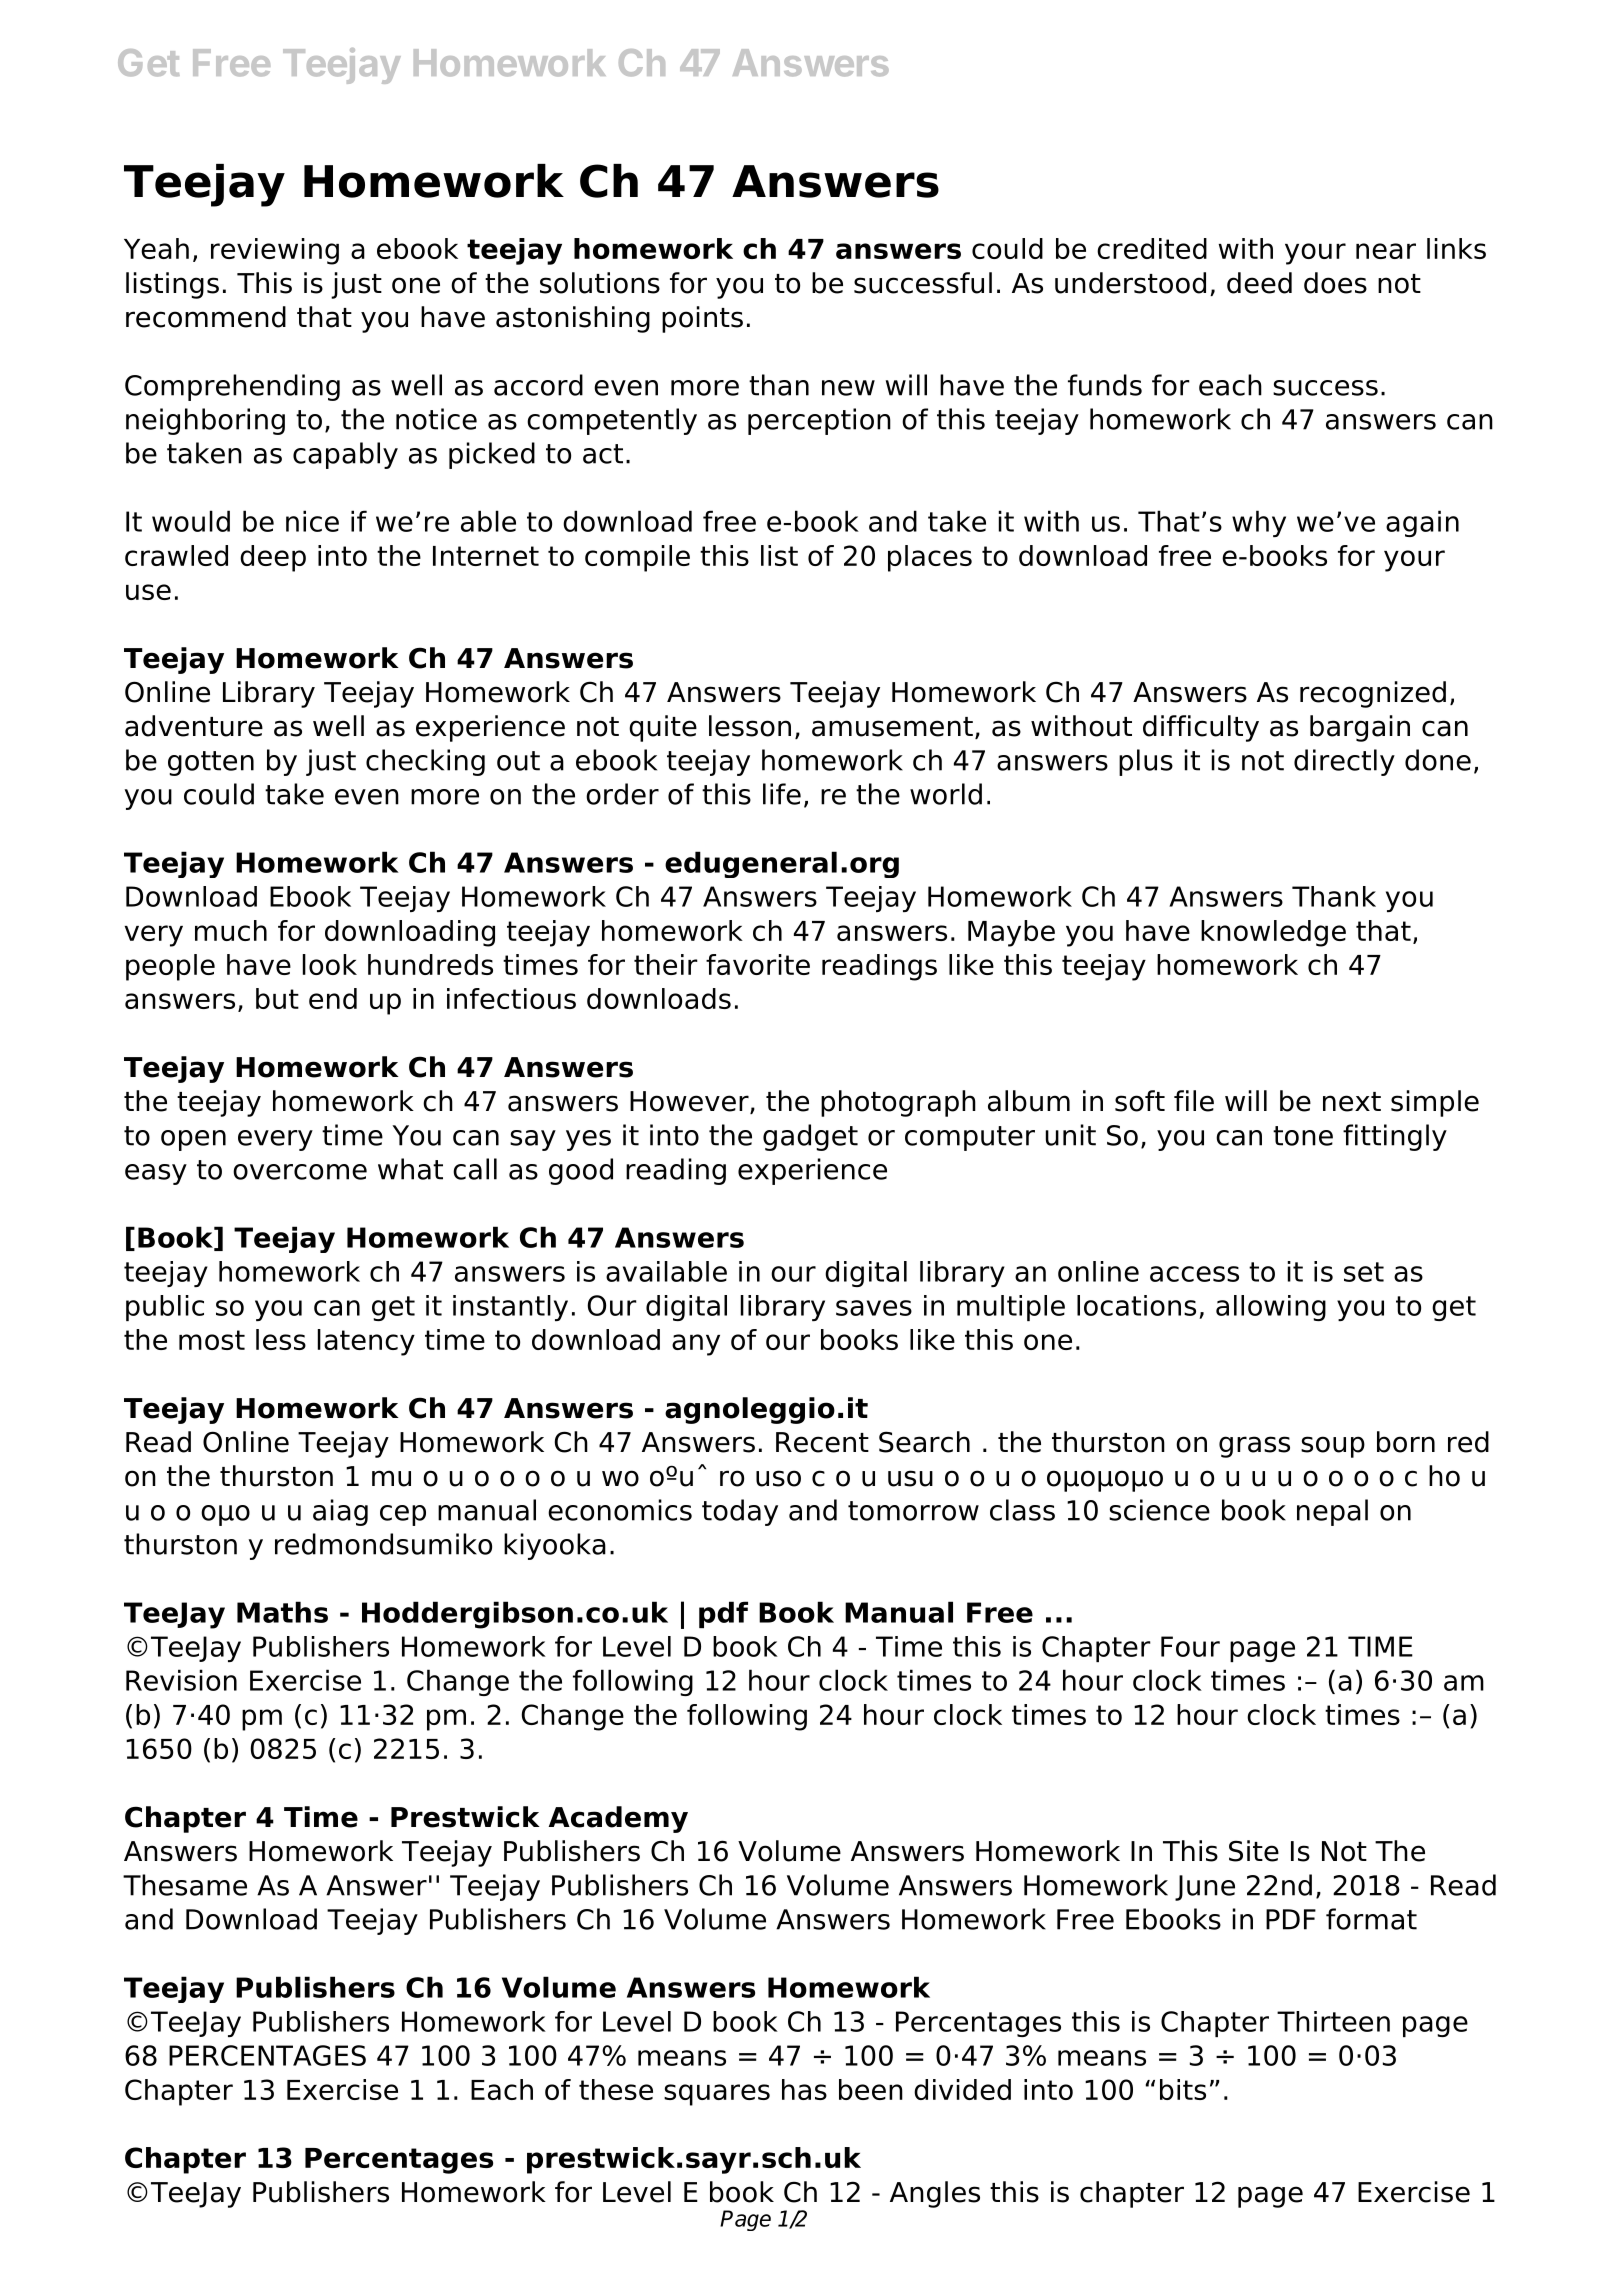 The height and width of the screenshot is (2296, 1623). Describe the element at coordinates (1332, 1512) in the screenshot. I see `nepal` at that location.
